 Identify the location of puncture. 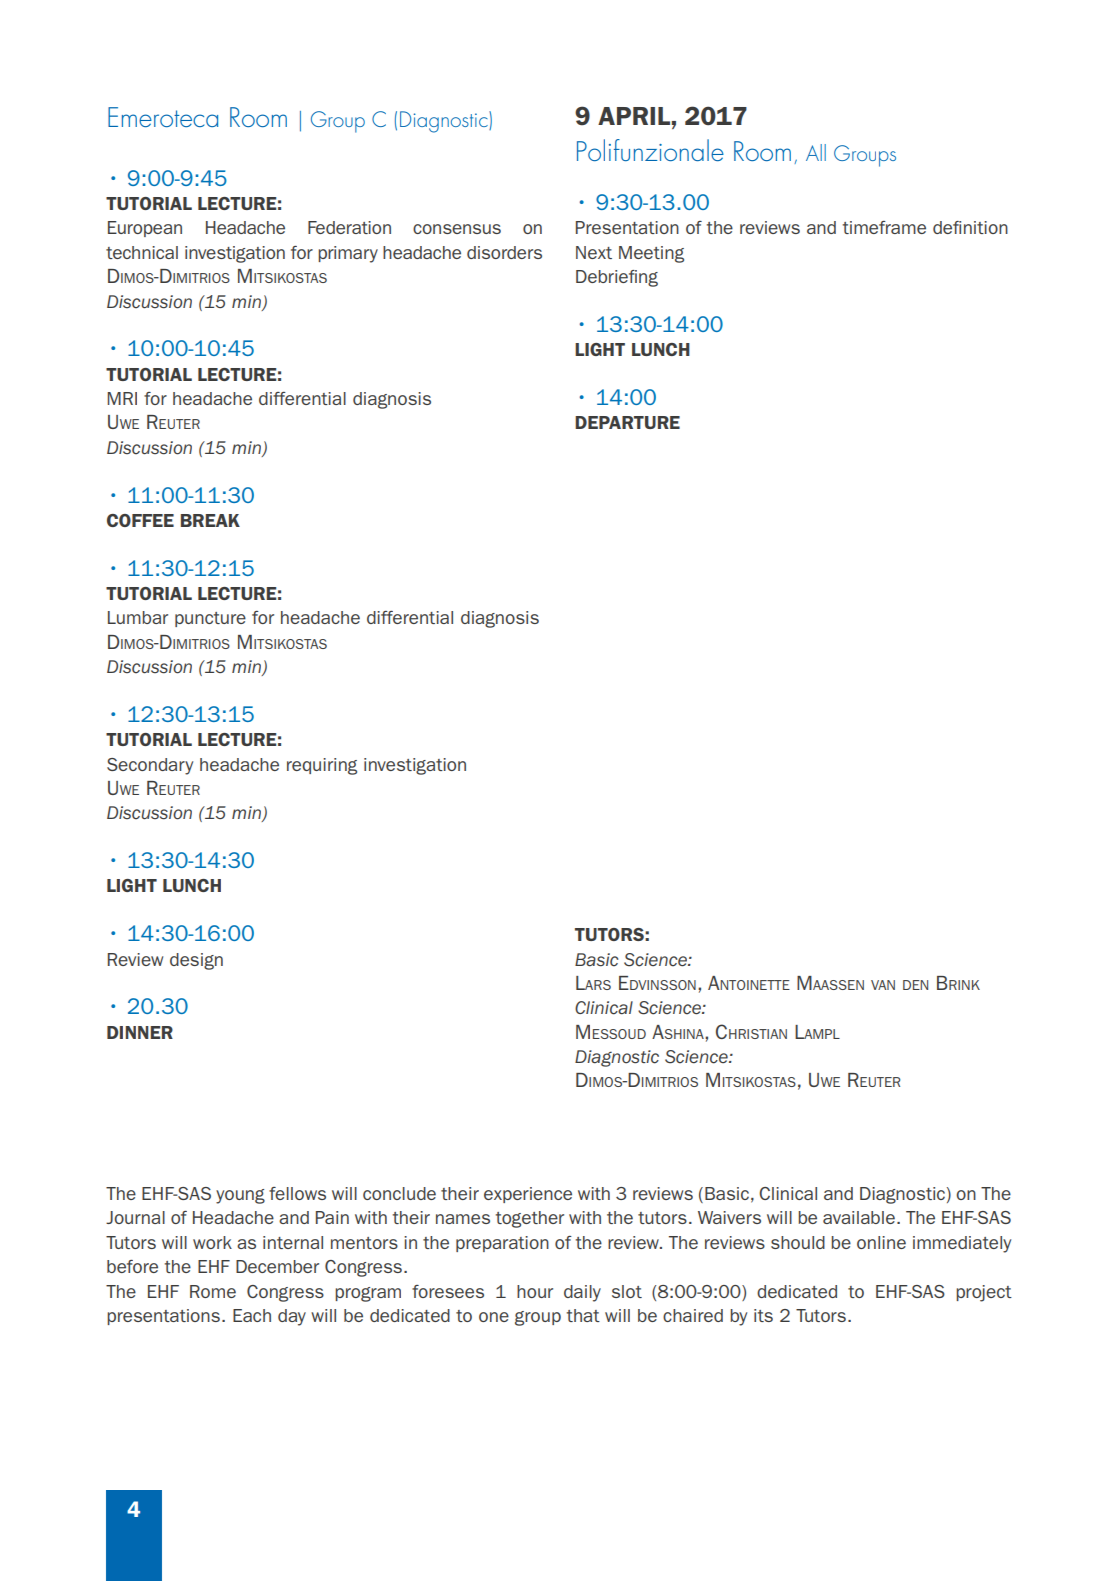
(210, 619).
